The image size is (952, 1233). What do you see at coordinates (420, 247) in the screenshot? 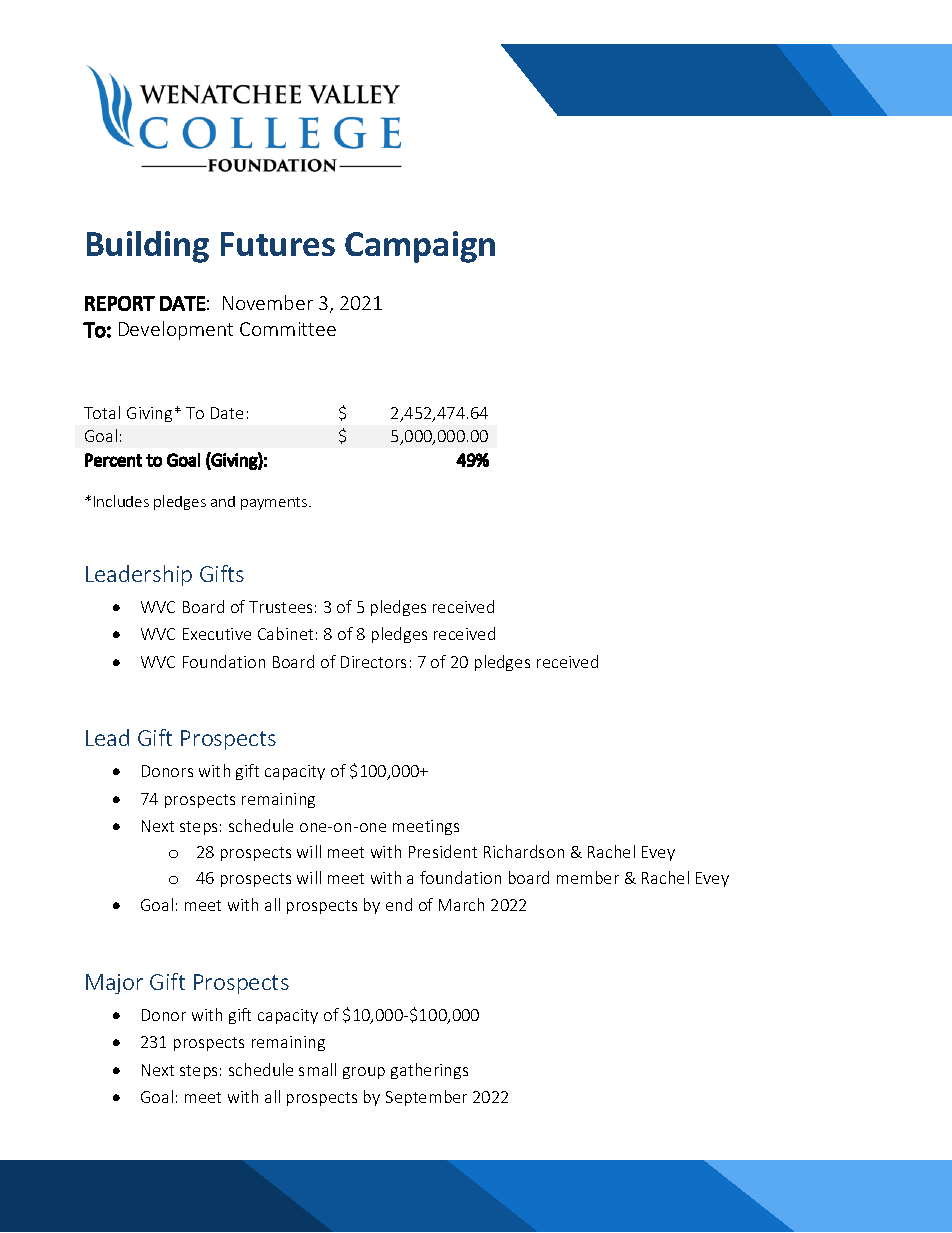
I see `Campaign` at bounding box center [420, 247].
